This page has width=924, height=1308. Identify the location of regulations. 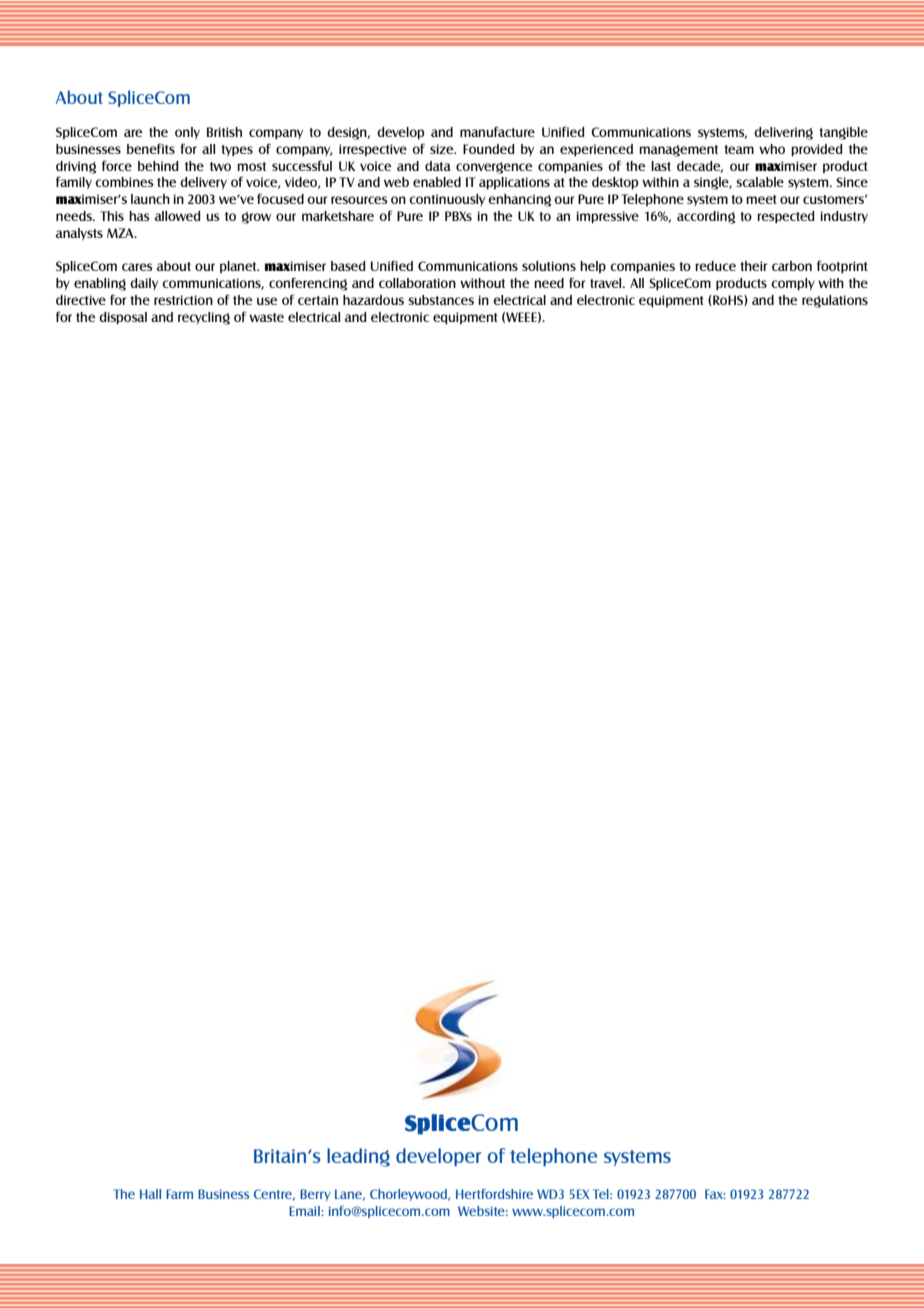
(835, 301).
